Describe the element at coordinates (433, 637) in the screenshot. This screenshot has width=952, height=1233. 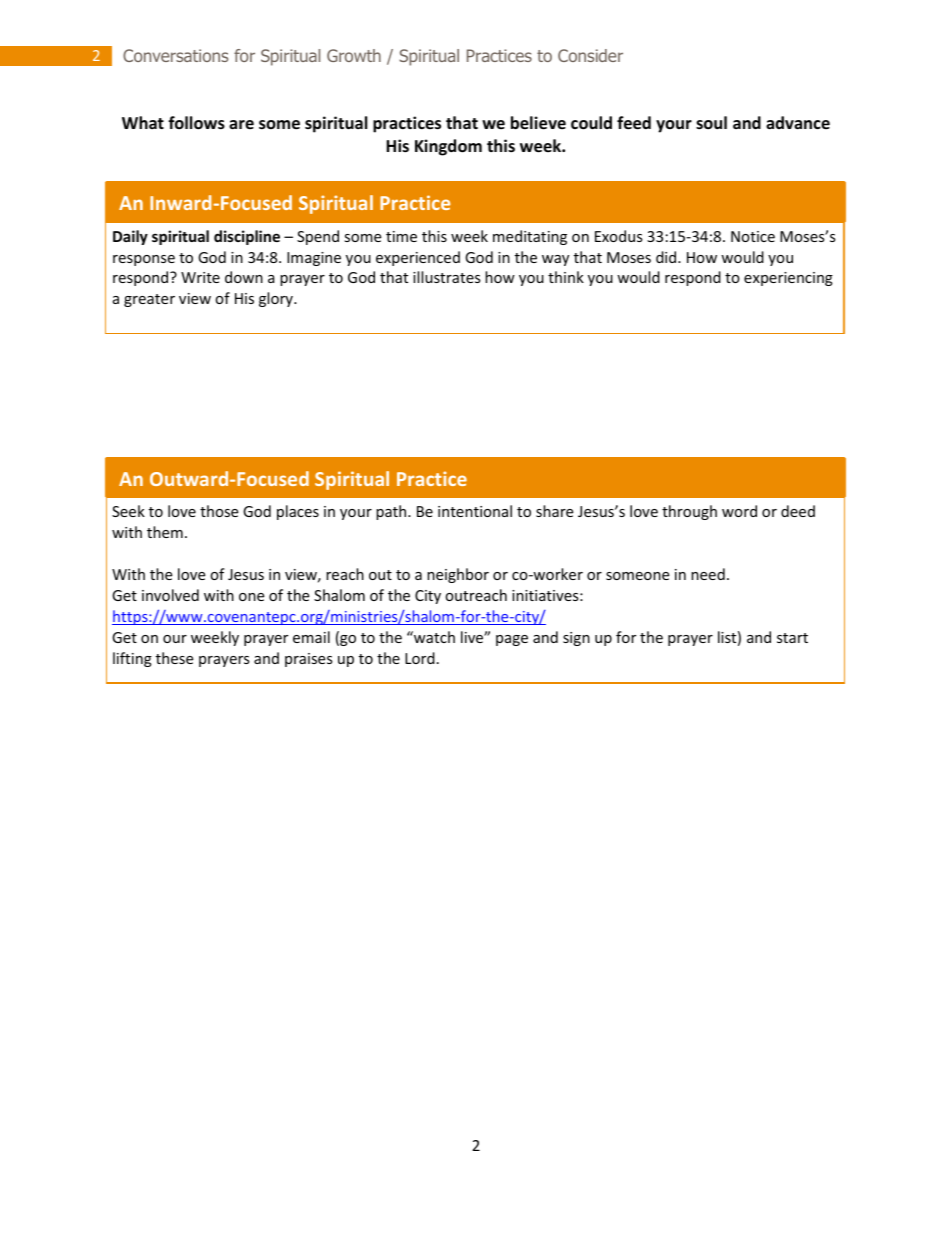
I see `watch` at that location.
